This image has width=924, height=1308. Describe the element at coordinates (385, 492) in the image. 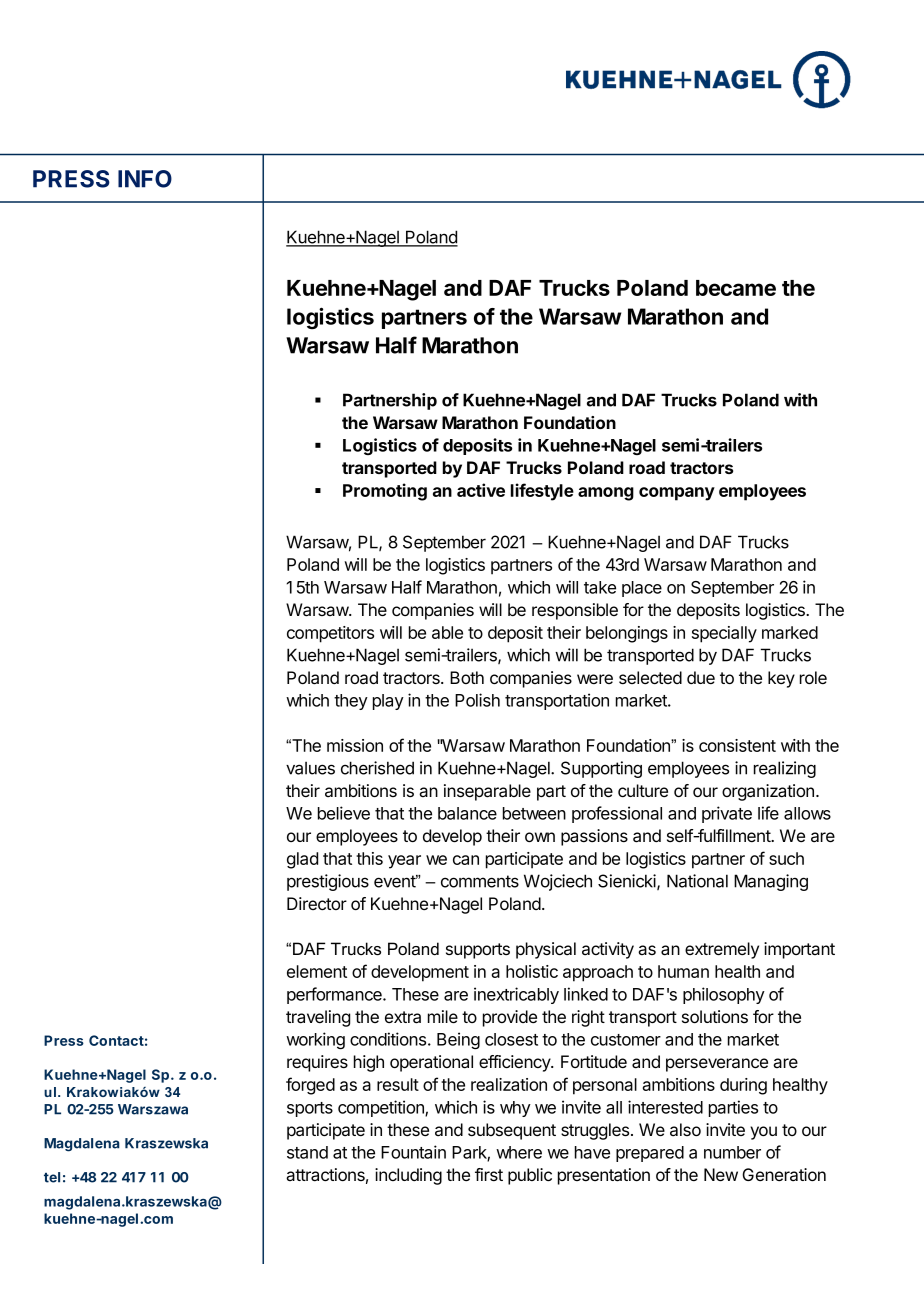

I see `Promoting` at that location.
